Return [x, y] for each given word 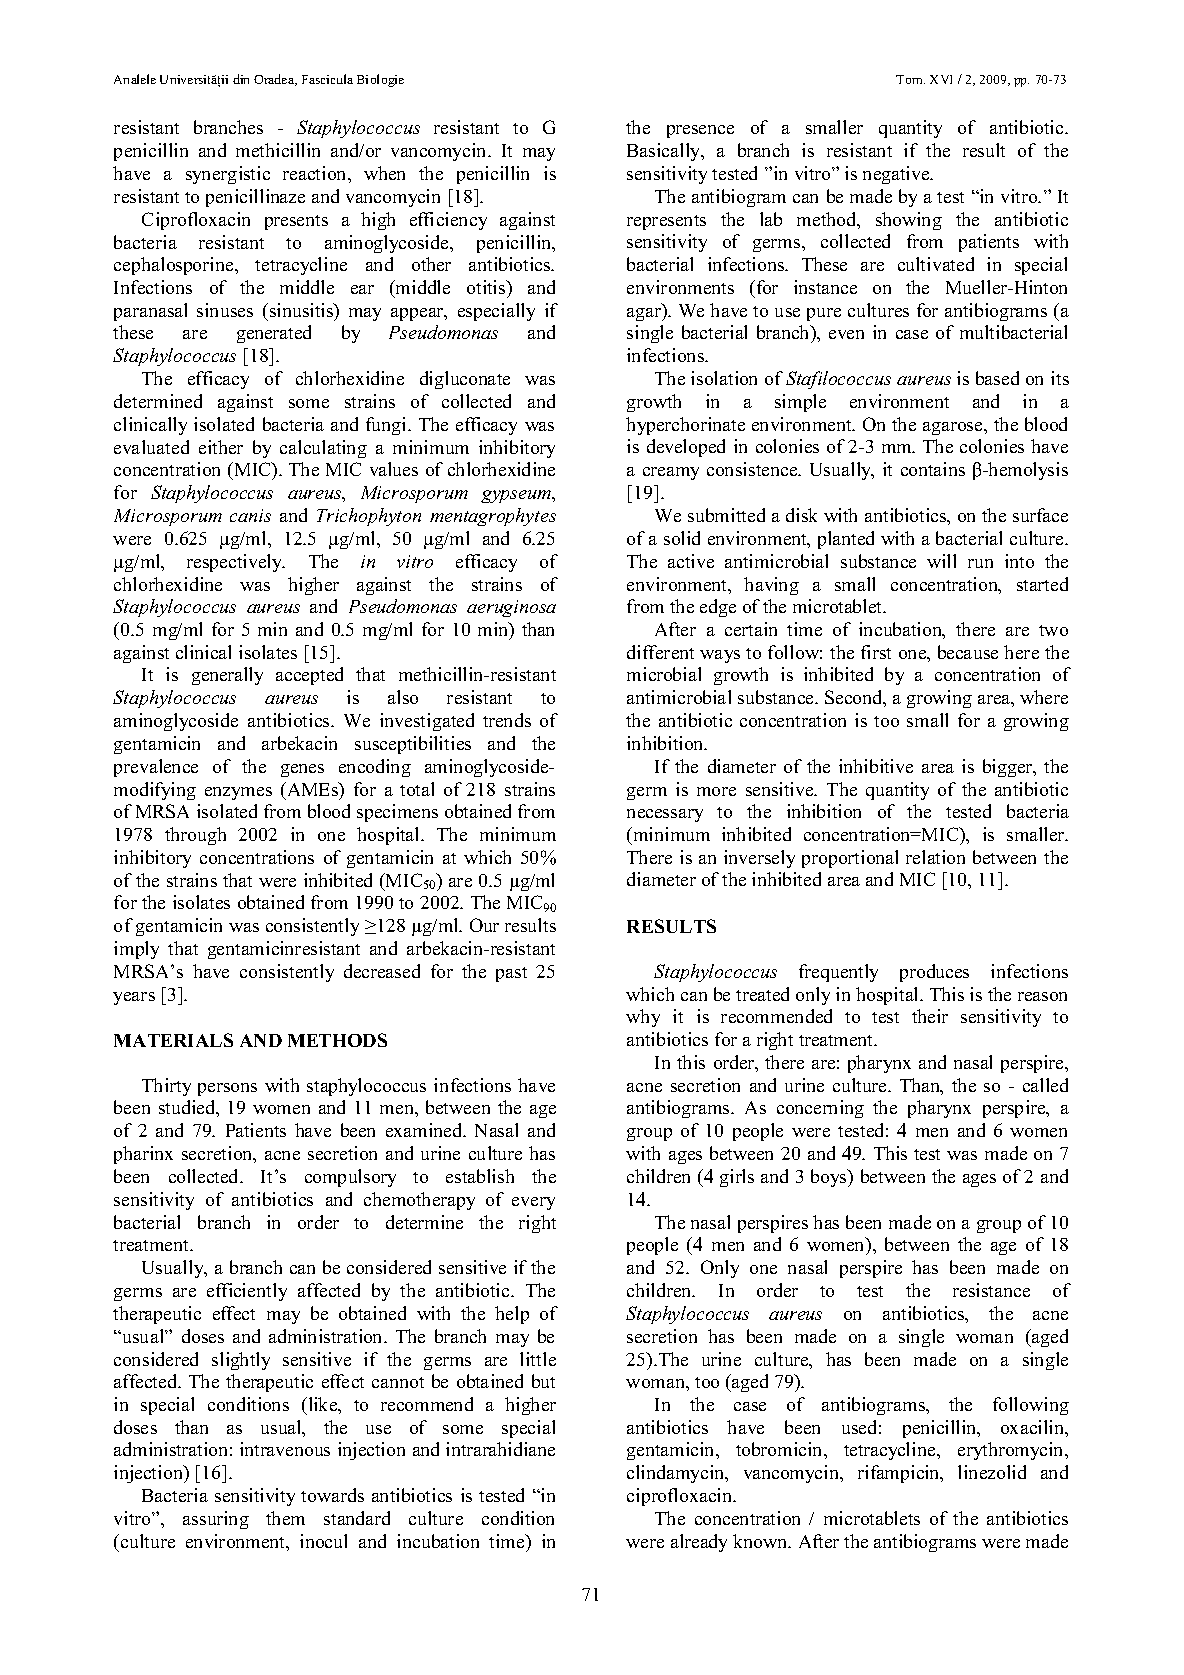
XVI [941, 79]
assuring [216, 1520]
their [930, 1016]
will [941, 561]
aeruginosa [511, 608]
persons [227, 1089]
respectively [236, 563]
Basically [665, 152]
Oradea [275, 80]
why [643, 1018]
